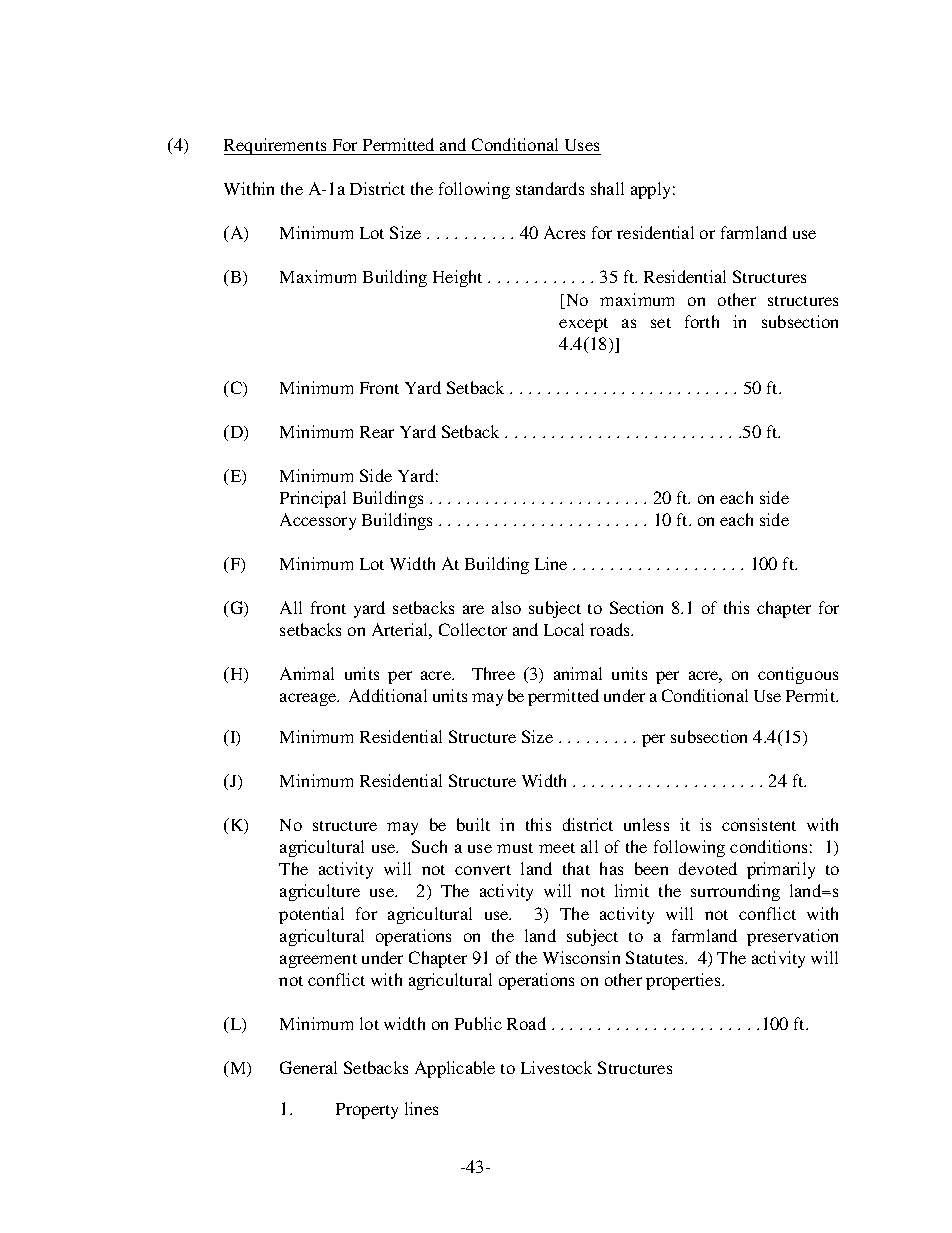  I want to click on shall, so click(607, 188).
